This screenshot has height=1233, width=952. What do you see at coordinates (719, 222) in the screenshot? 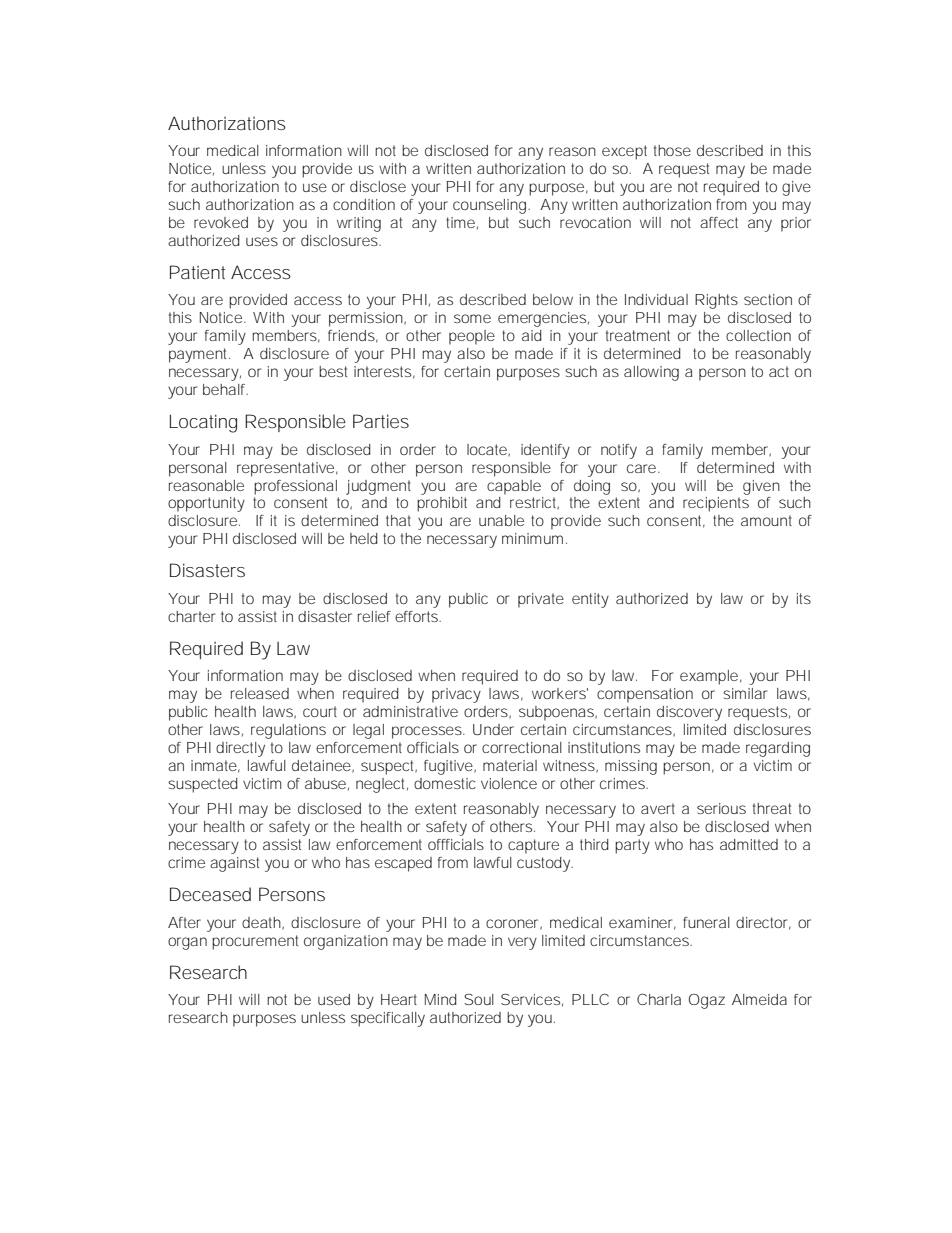
I see `affect` at bounding box center [719, 222].
